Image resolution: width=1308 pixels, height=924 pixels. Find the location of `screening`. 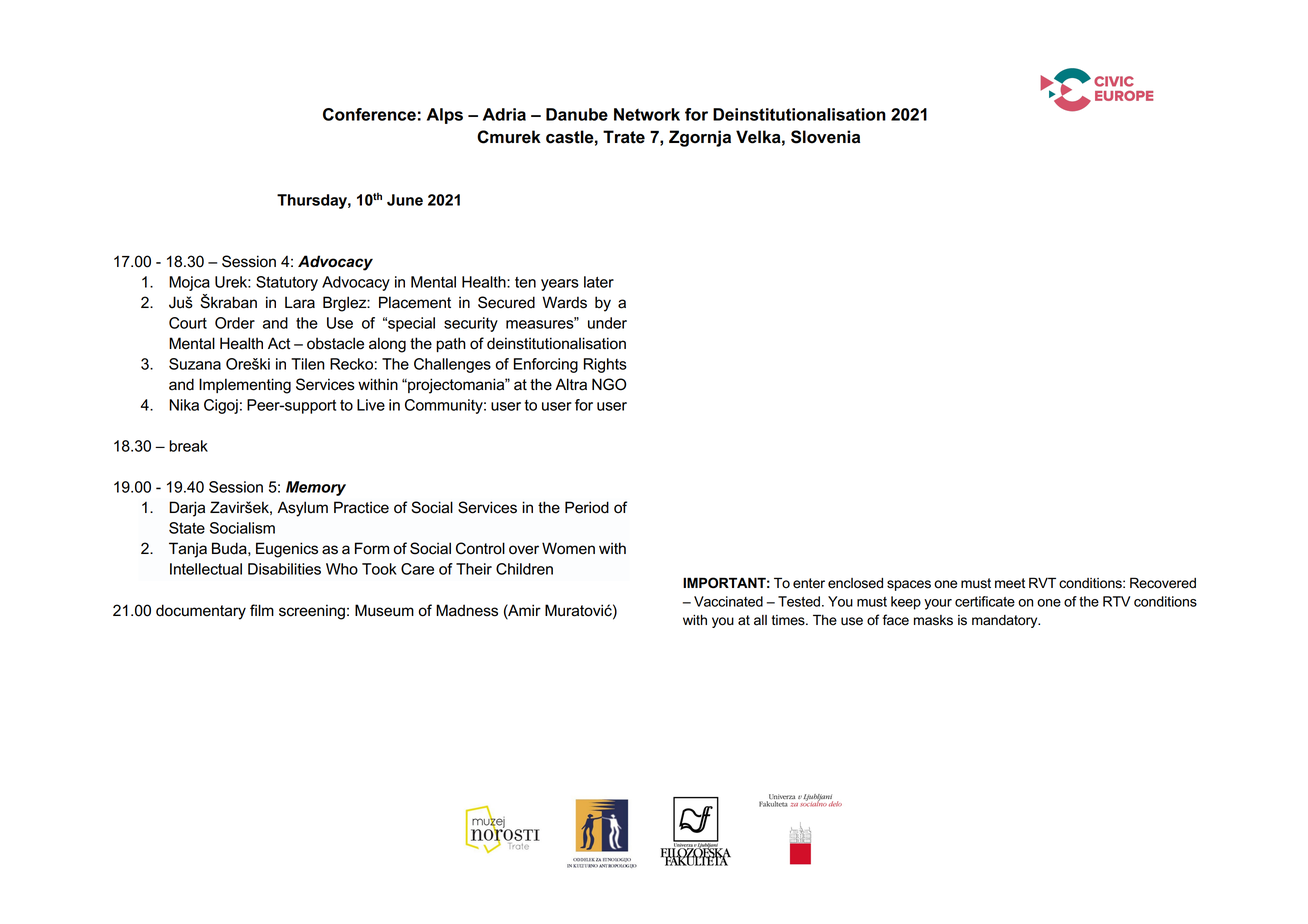

screening is located at coordinates (312, 612).
